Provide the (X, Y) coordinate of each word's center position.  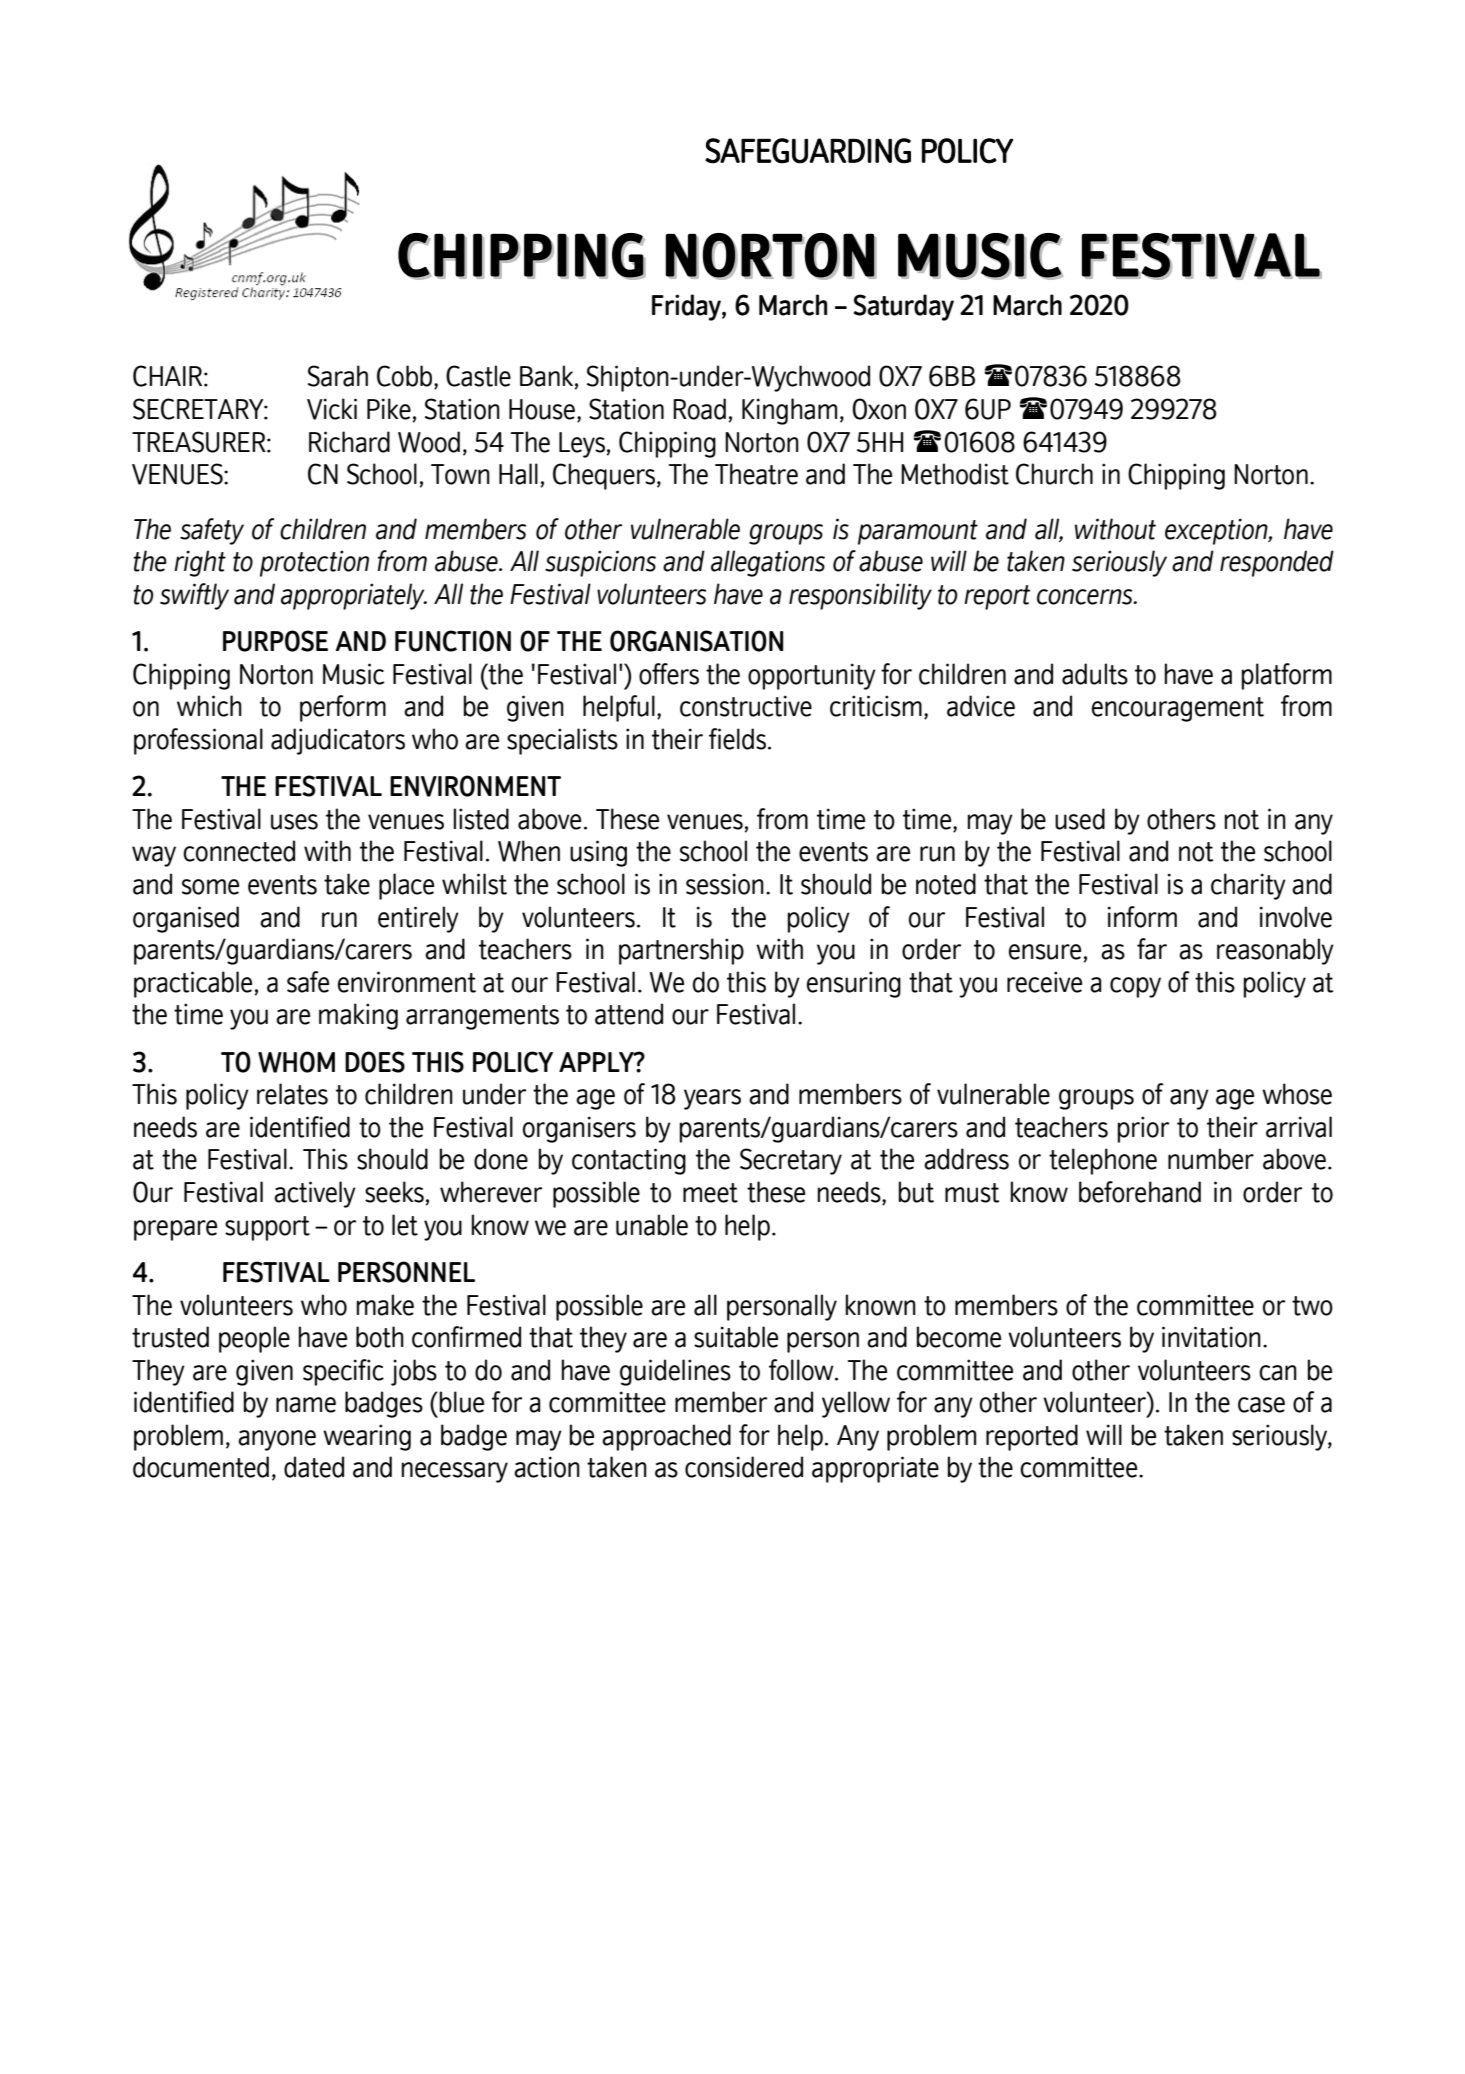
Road (699, 409)
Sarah (338, 376)
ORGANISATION (696, 641)
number (1211, 1159)
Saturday (903, 307)
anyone (277, 1440)
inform (1142, 917)
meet (710, 1193)
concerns (1086, 597)
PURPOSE (275, 641)
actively (315, 1194)
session (725, 884)
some (210, 887)
